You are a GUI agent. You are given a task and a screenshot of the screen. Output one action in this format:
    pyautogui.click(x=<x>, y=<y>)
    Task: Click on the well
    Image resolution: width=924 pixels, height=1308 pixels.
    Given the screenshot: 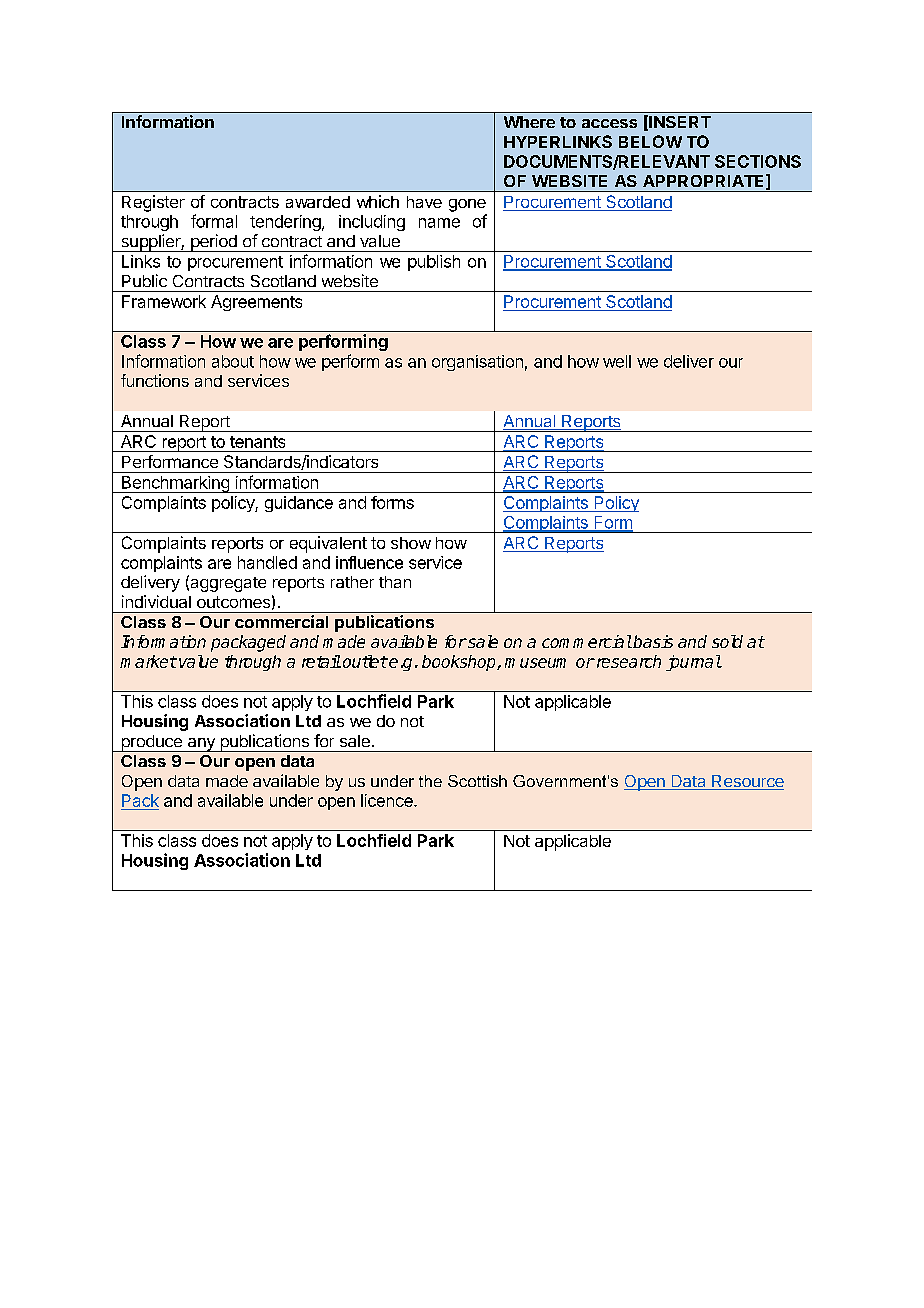 What is the action you would take?
    pyautogui.click(x=617, y=361)
